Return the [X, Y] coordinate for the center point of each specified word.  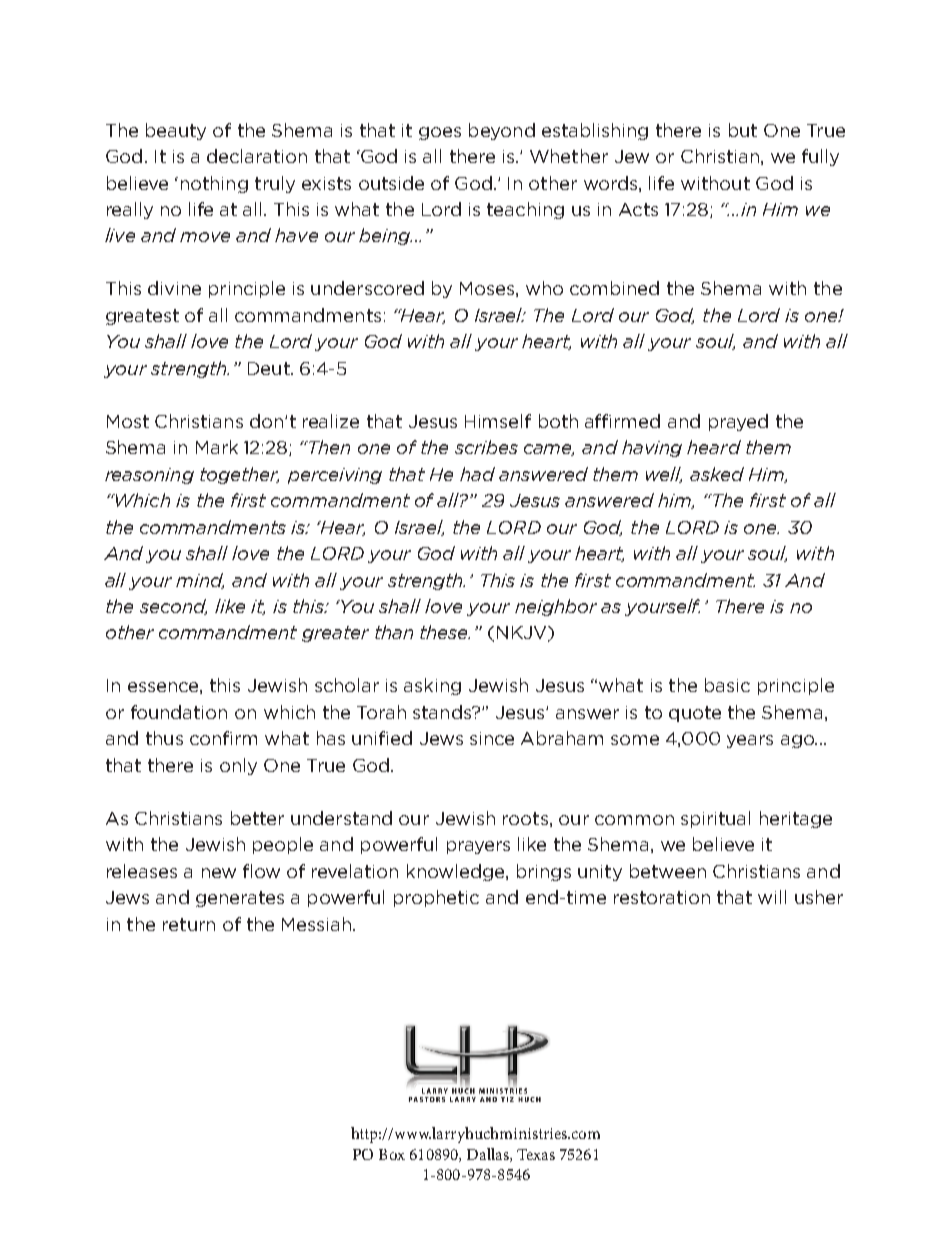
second [173, 607]
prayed [738, 422]
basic [727, 685]
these [445, 632]
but [743, 130]
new [219, 873]
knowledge [457, 872]
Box [392, 1154]
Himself [498, 421]
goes [440, 133]
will [772, 897]
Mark [217, 447]
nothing [214, 184]
